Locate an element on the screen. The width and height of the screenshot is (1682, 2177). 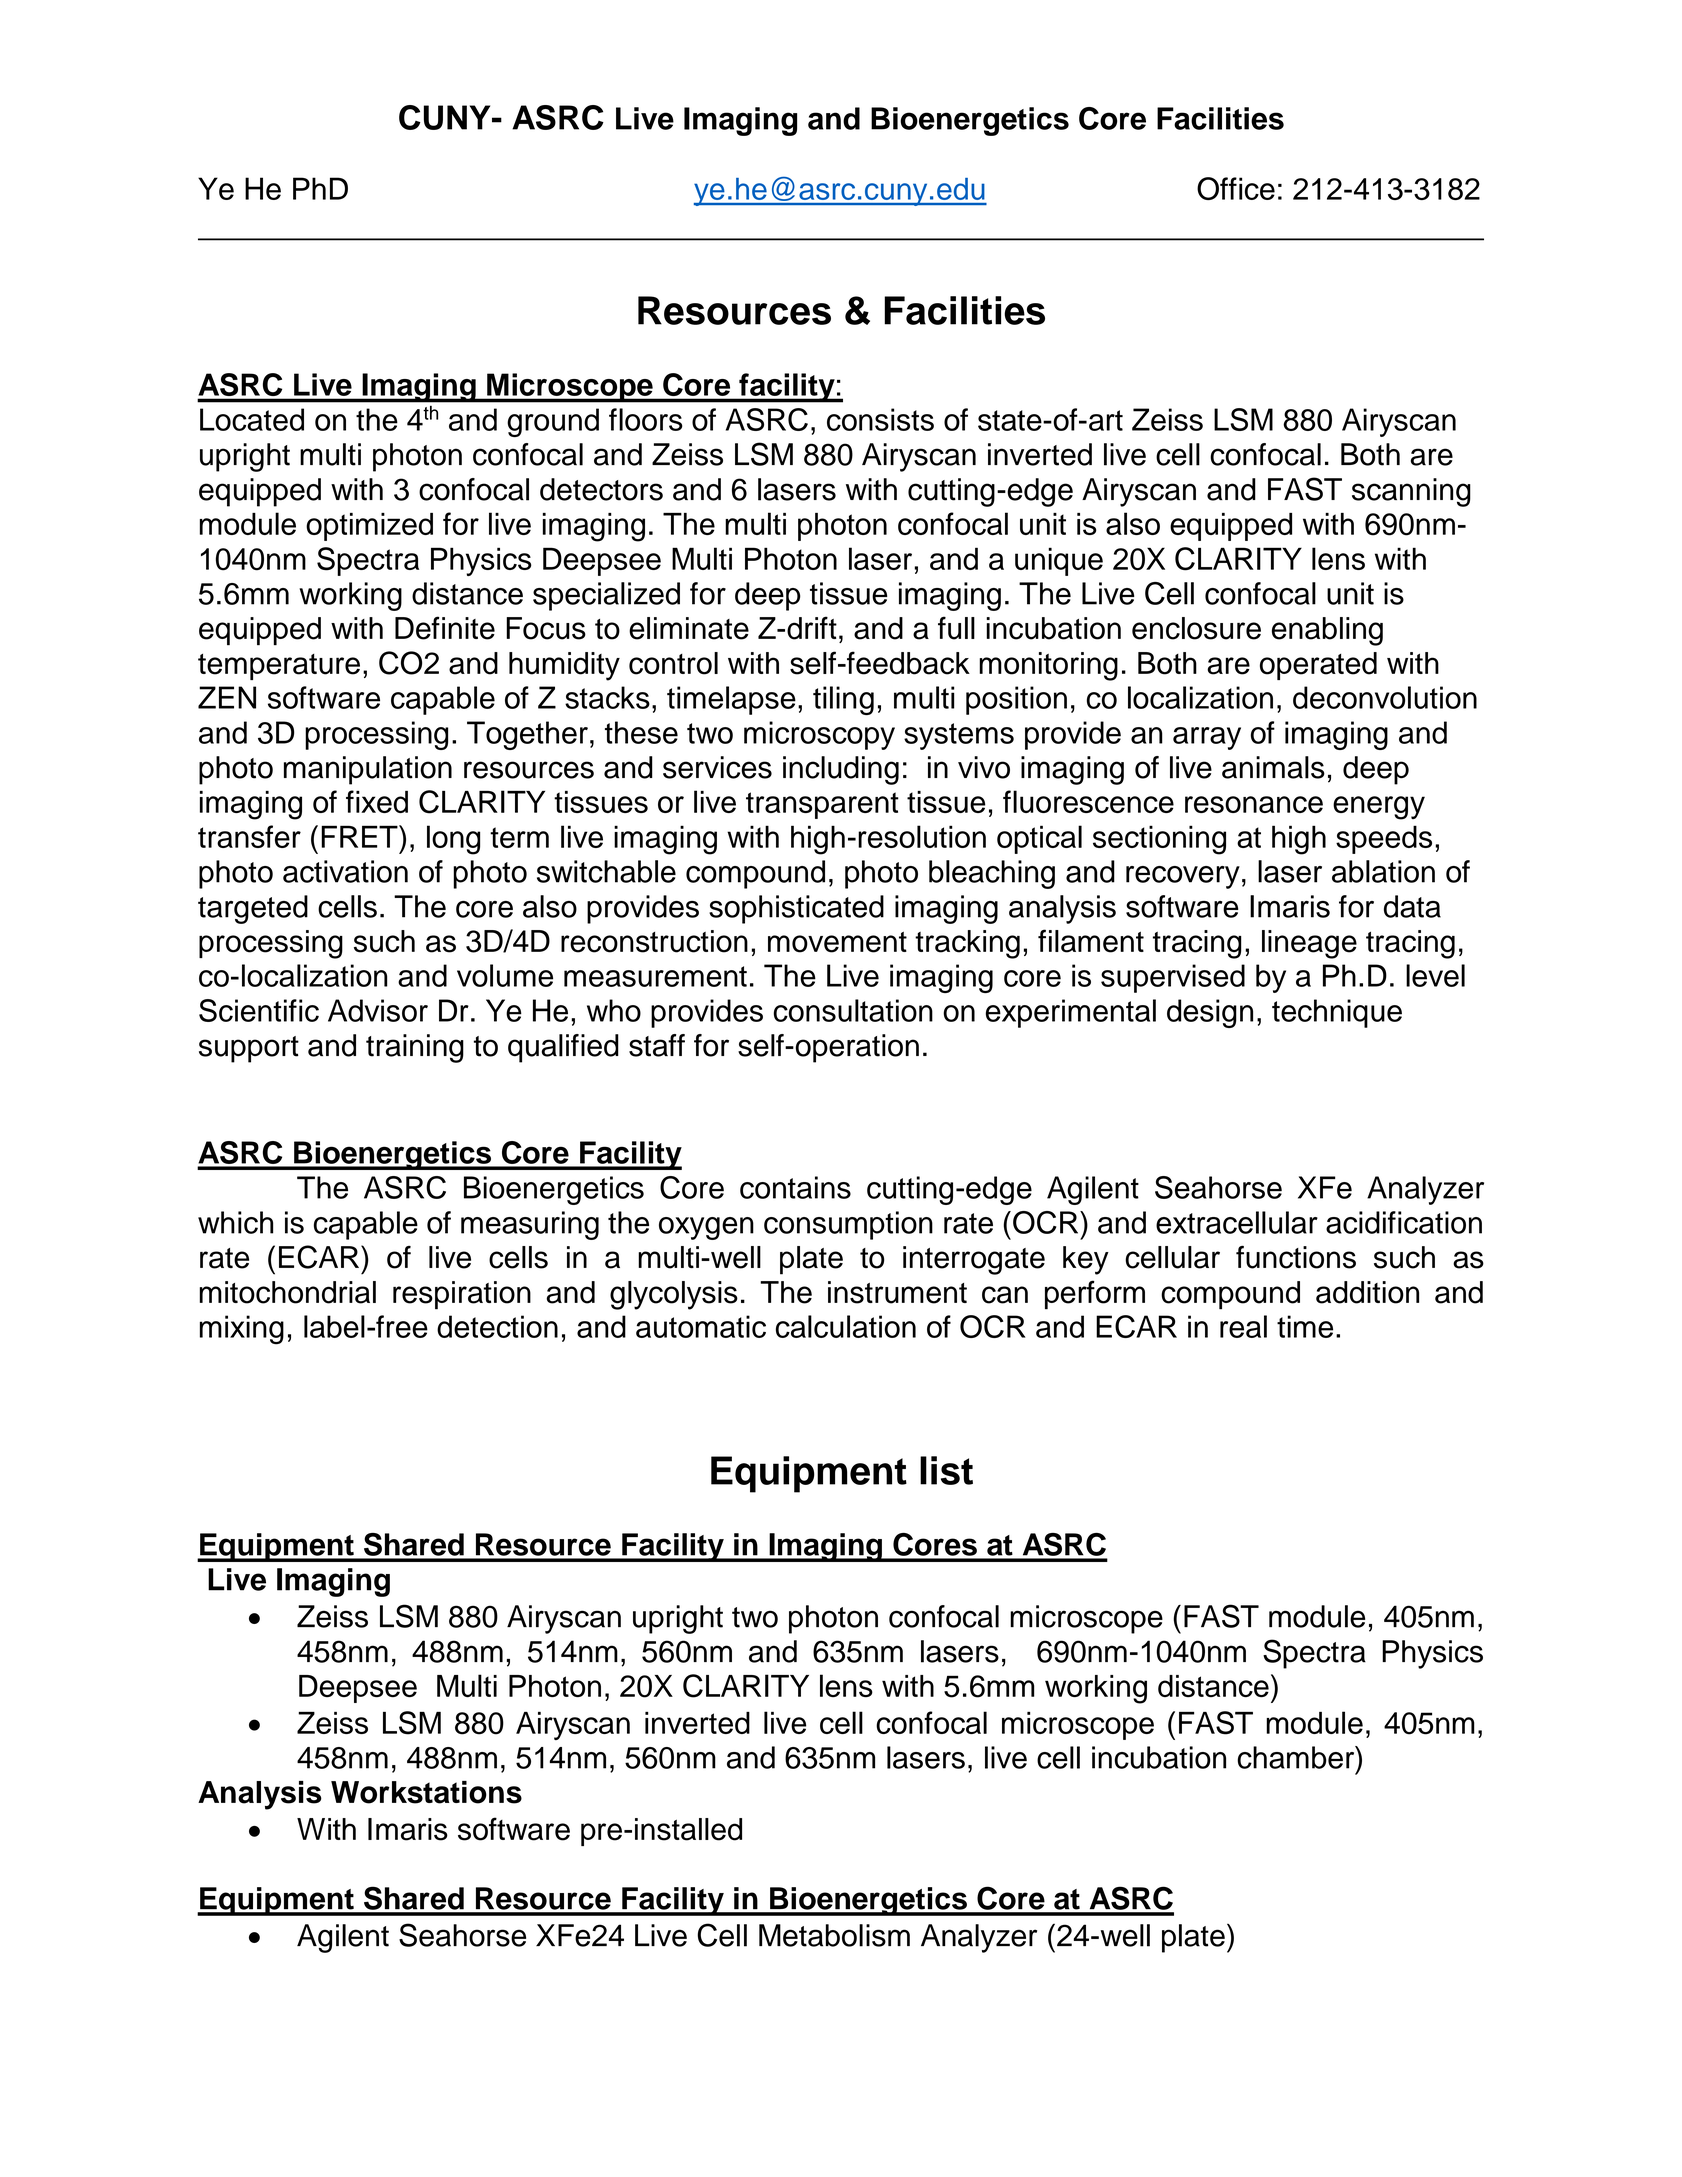
Metabolism is located at coordinates (834, 1935).
